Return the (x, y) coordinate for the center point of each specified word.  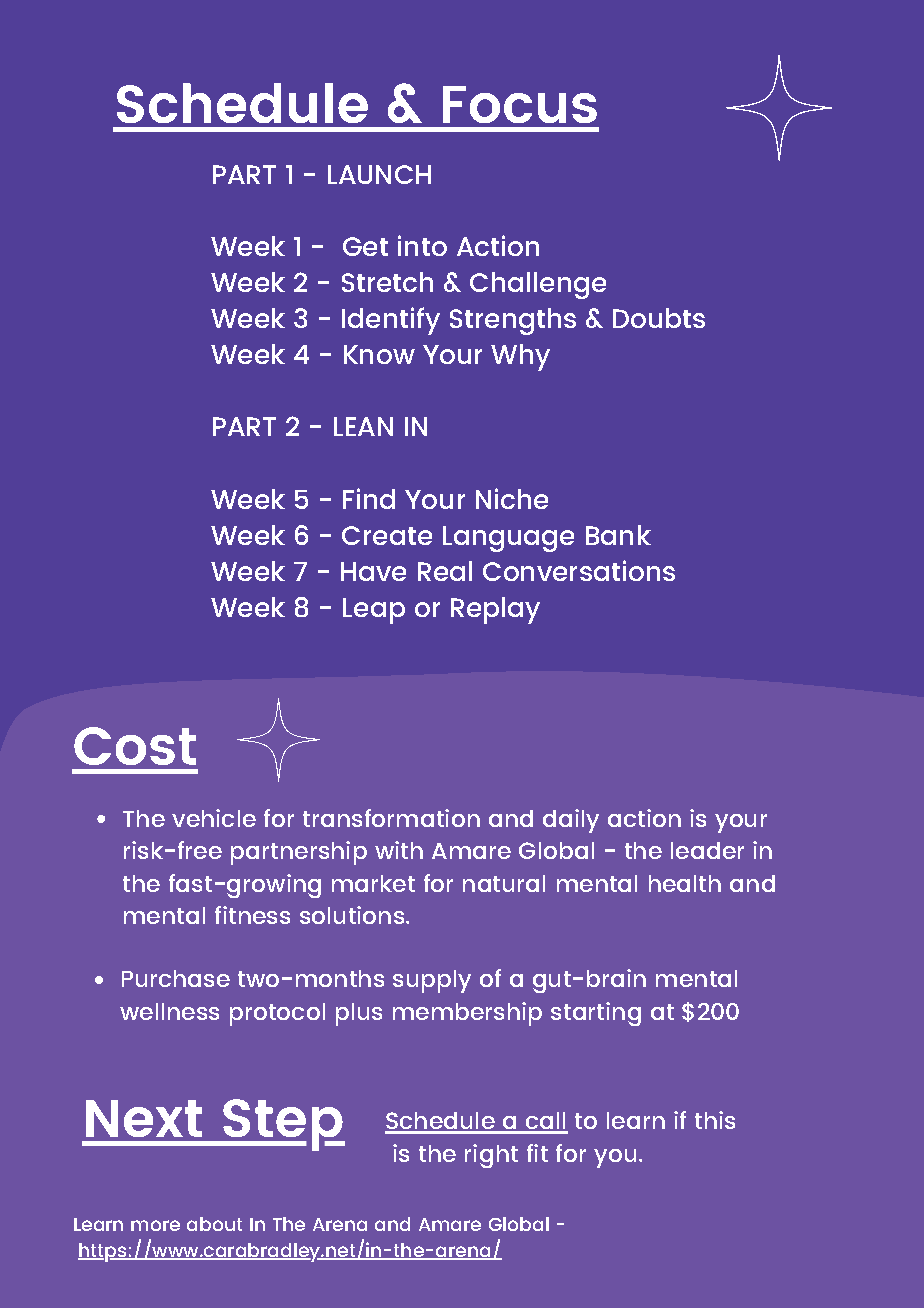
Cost (135, 746)
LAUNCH (379, 174)
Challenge (538, 285)
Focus (520, 104)
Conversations (579, 570)
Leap (374, 611)
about (214, 1224)
